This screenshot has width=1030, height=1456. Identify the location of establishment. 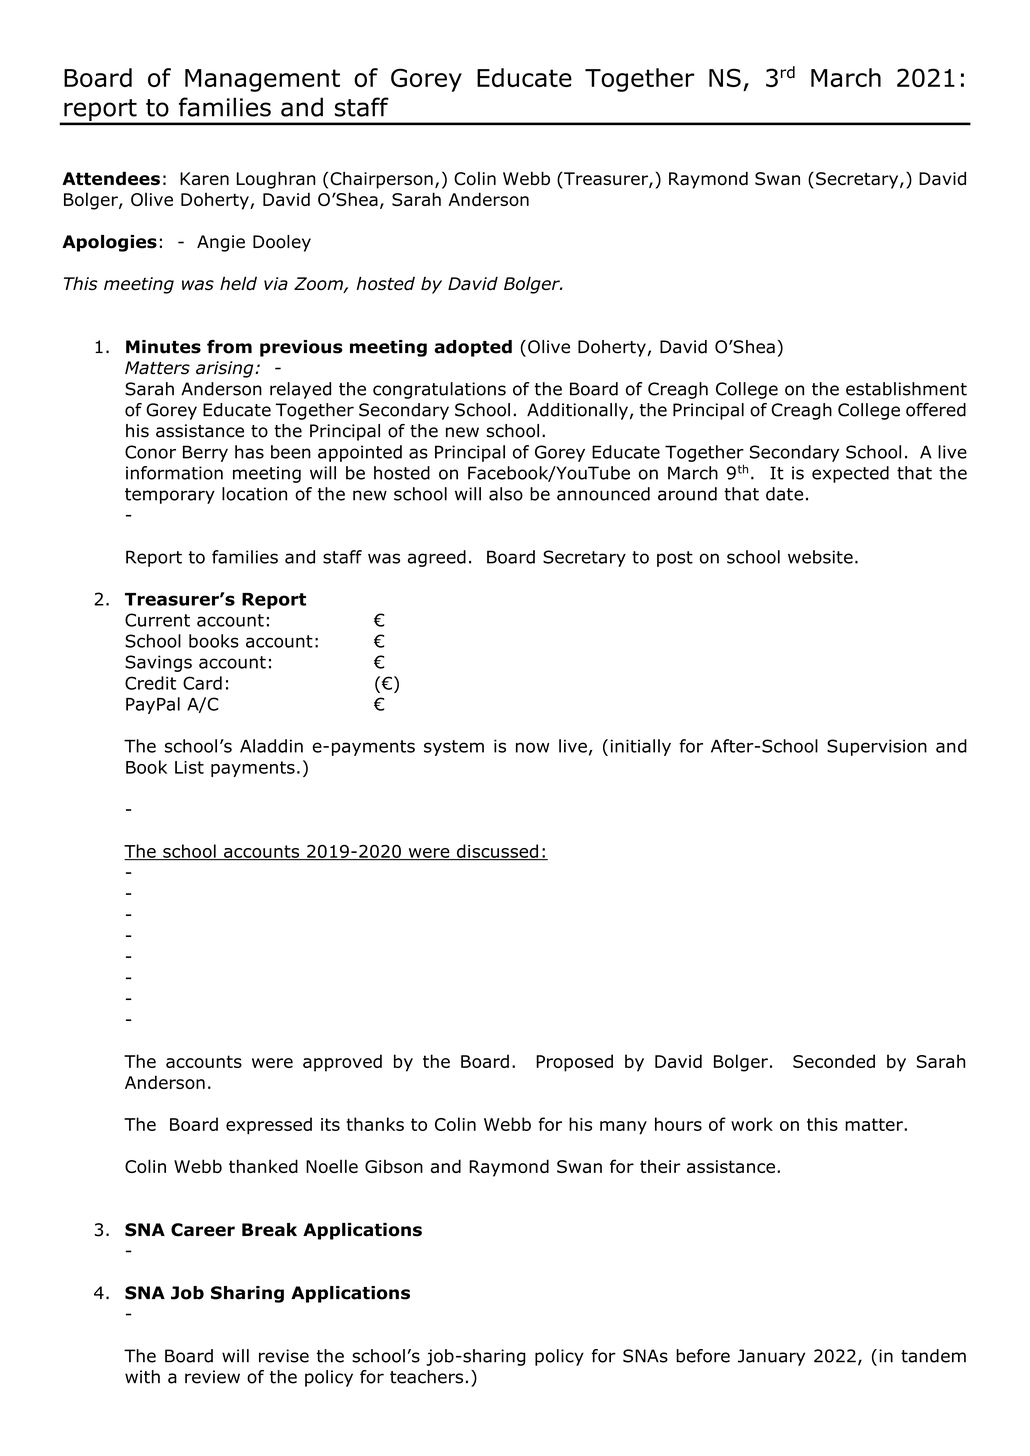
(906, 389).
